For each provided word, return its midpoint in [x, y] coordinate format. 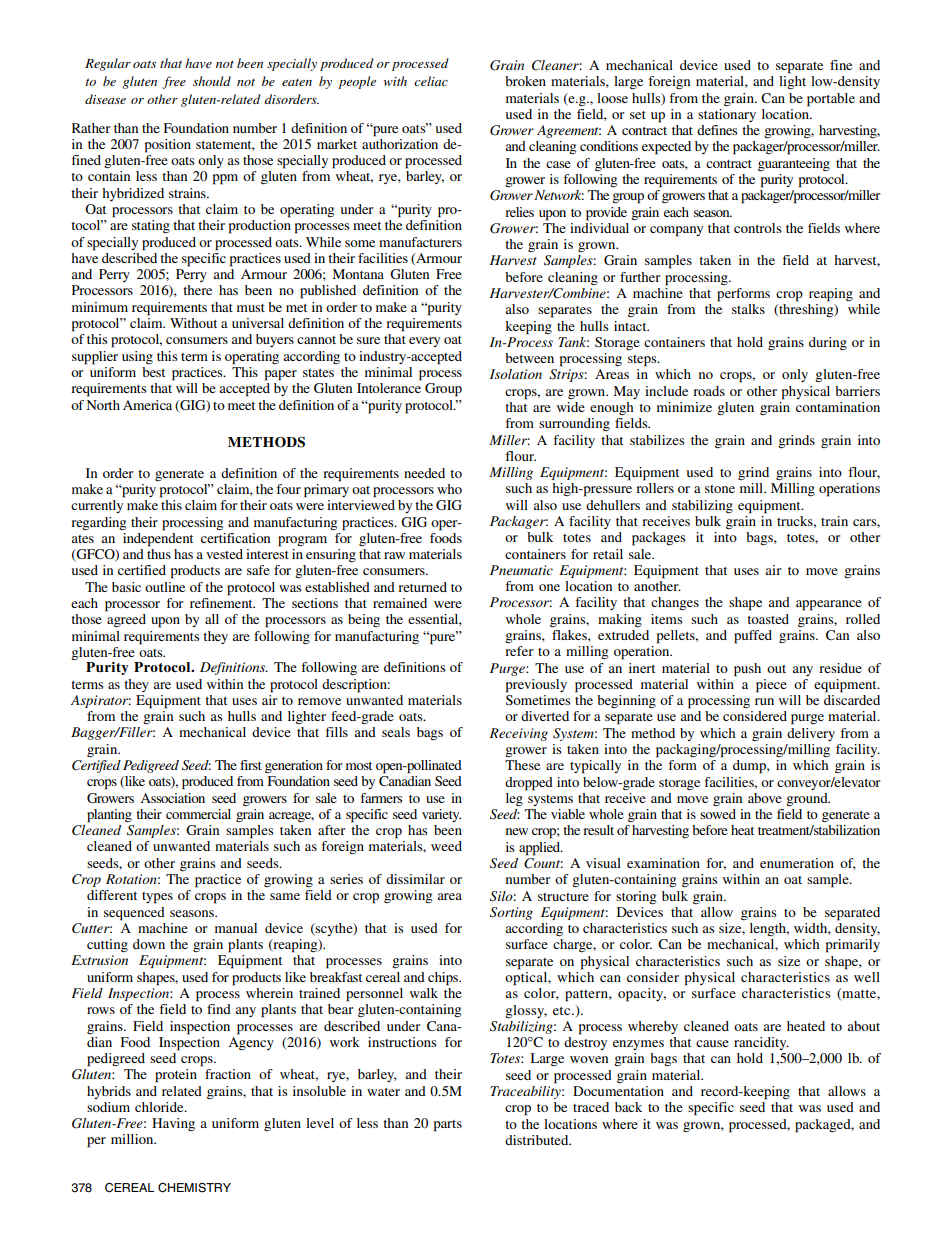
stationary [727, 115]
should [212, 81]
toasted [768, 619]
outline [165, 587]
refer [519, 651]
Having [173, 1124]
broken [525, 81]
